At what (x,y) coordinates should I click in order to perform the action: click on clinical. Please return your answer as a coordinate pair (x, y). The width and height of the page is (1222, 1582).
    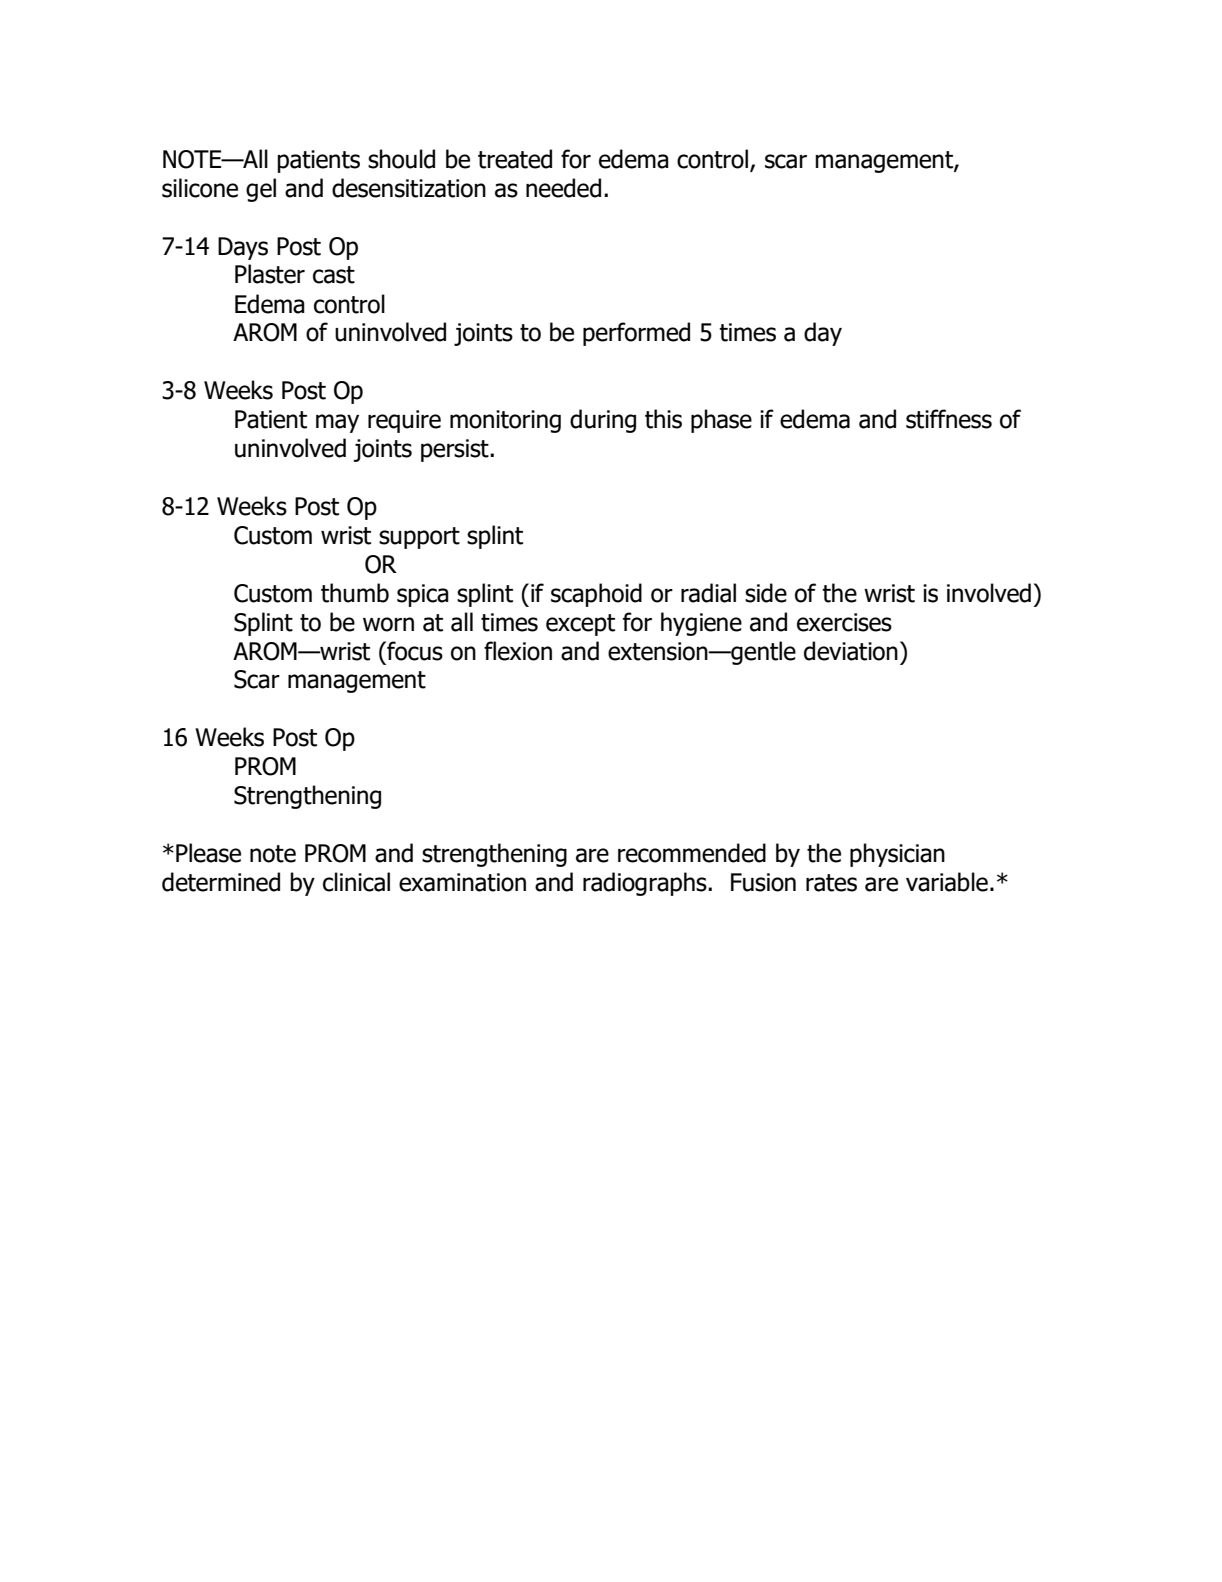
    Looking at the image, I should click on (356, 882).
